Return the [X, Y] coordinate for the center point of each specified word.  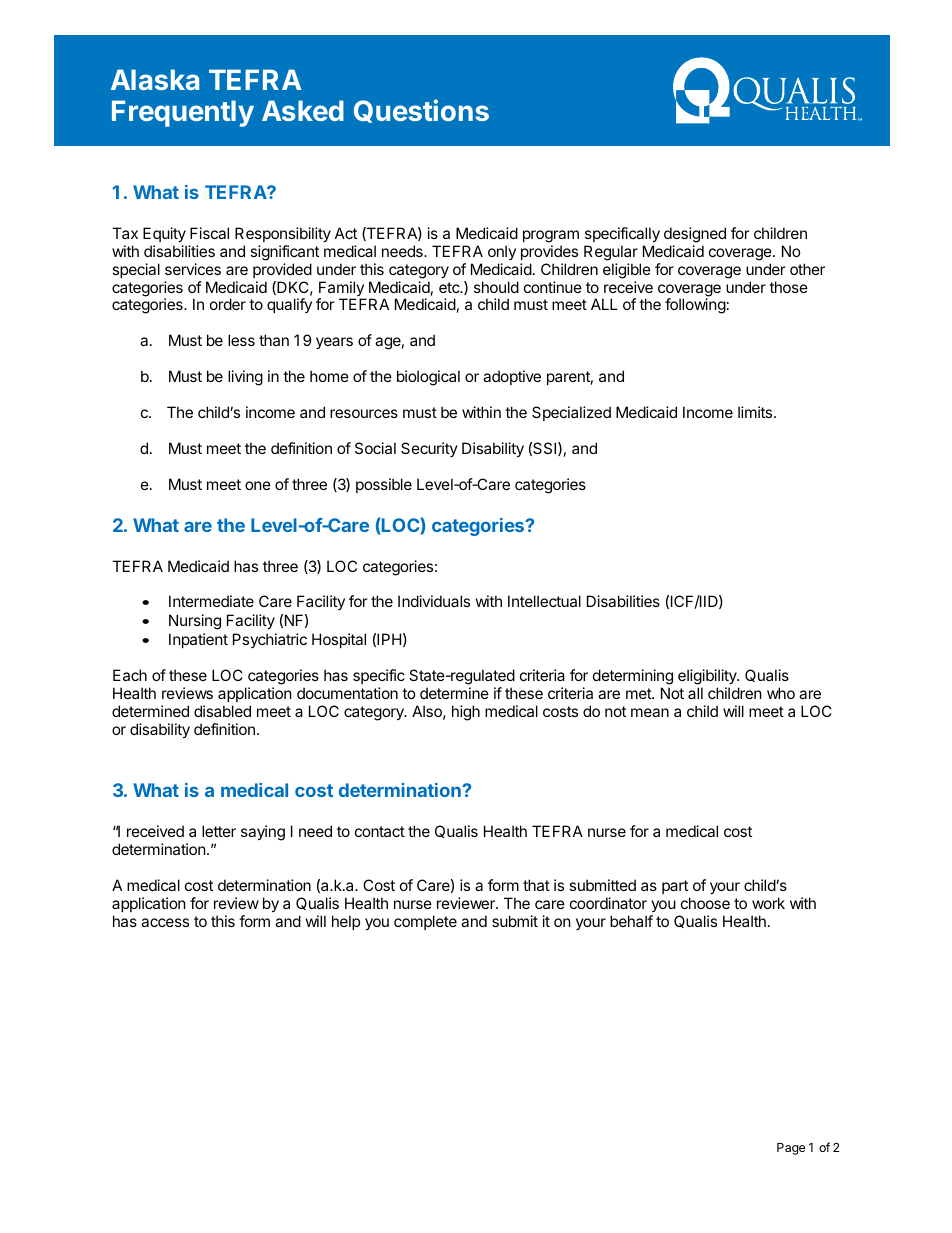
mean [650, 712]
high [466, 713]
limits [756, 412]
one [258, 485]
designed [695, 235]
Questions [421, 111]
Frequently [183, 113]
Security [429, 449]
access [165, 922]
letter [219, 831]
